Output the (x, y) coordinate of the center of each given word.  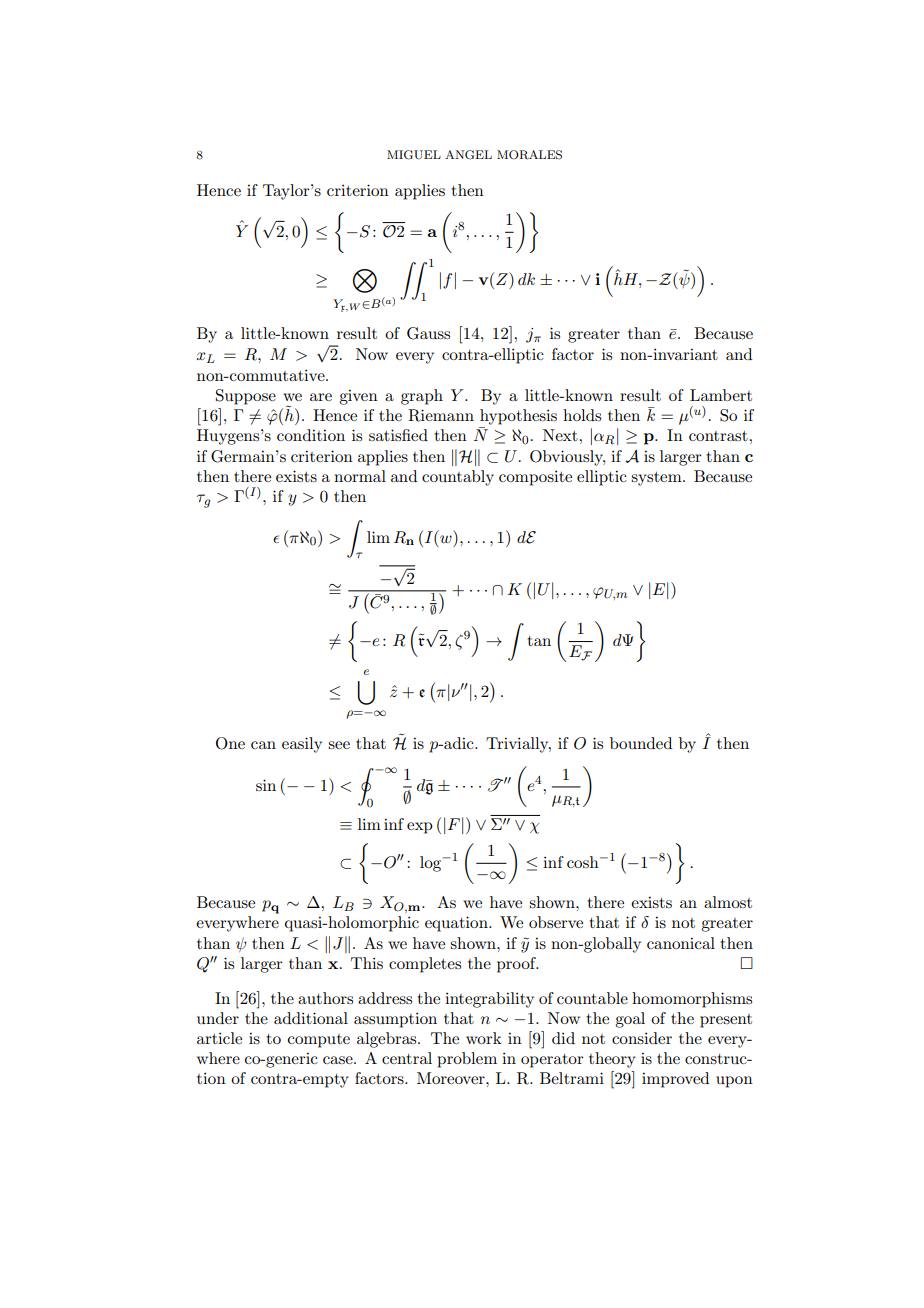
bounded (641, 743)
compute (319, 1041)
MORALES (529, 155)
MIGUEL (414, 155)
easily (302, 745)
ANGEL (468, 155)
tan (539, 641)
